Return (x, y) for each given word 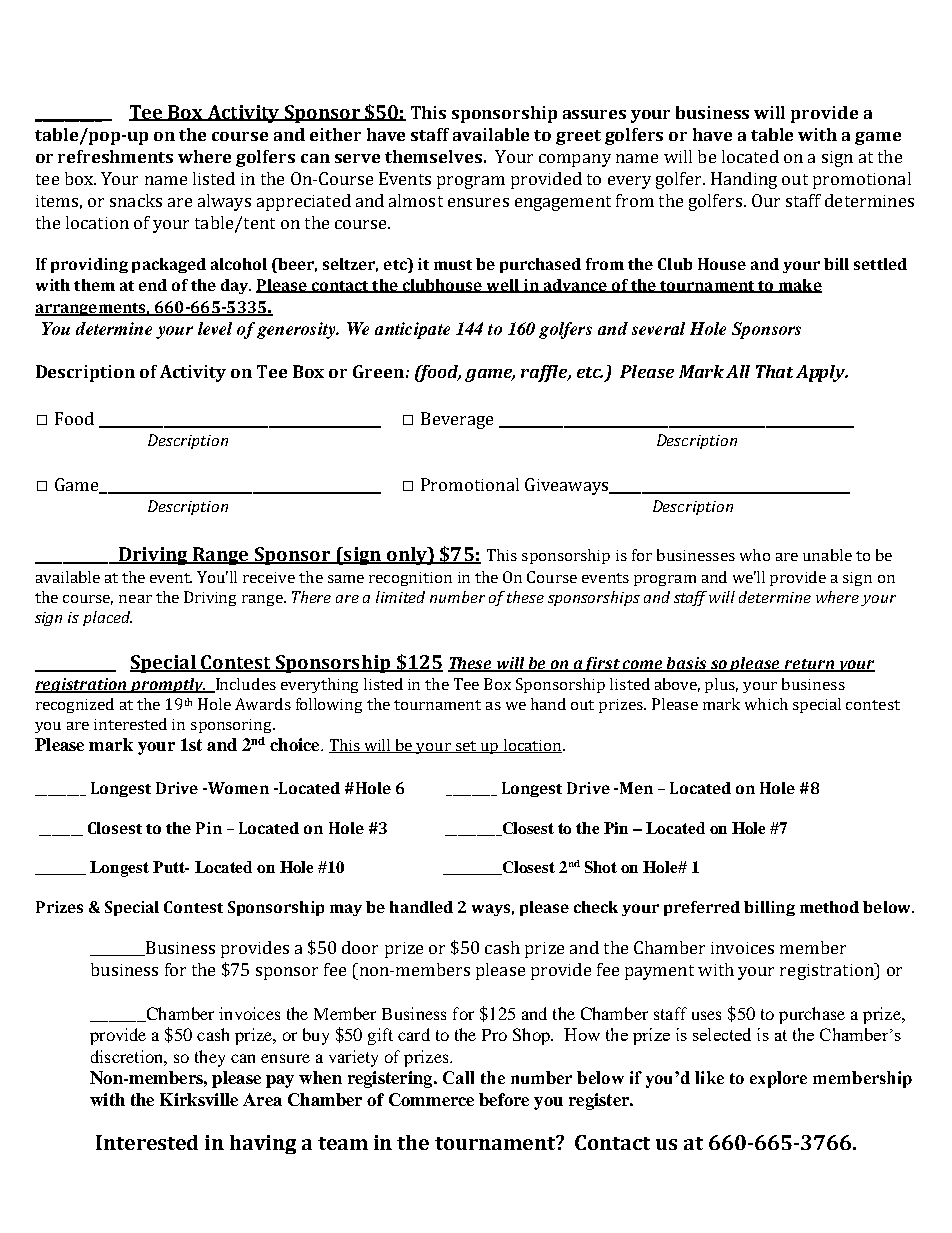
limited (400, 597)
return (809, 665)
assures (594, 114)
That (774, 371)
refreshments (115, 156)
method (829, 907)
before (504, 1099)
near (135, 599)
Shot (601, 867)
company (575, 160)
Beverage (457, 420)
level (215, 328)
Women (237, 788)
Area (262, 1099)
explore (778, 1079)
